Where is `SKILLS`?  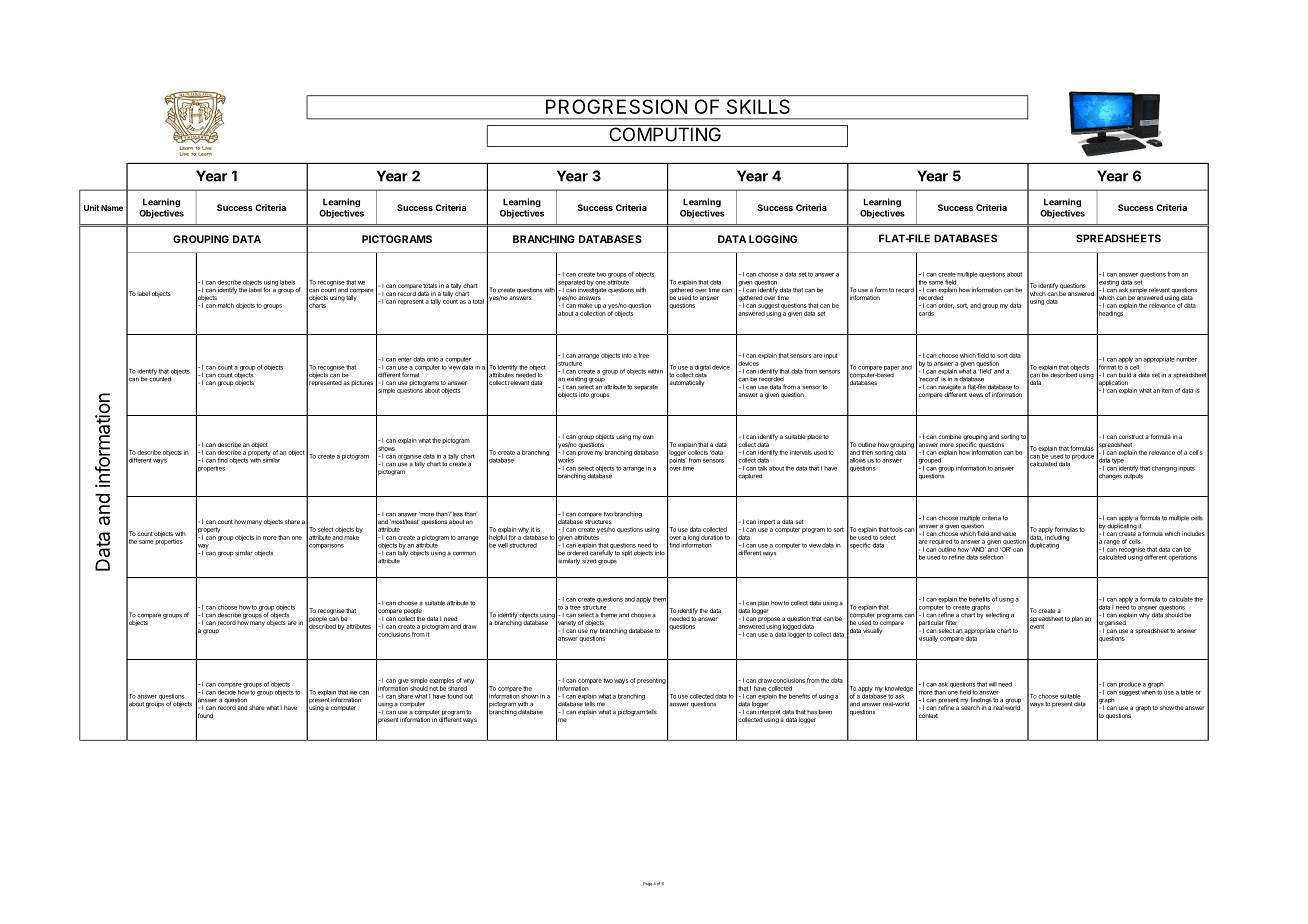 SKILLS is located at coordinates (758, 106).
